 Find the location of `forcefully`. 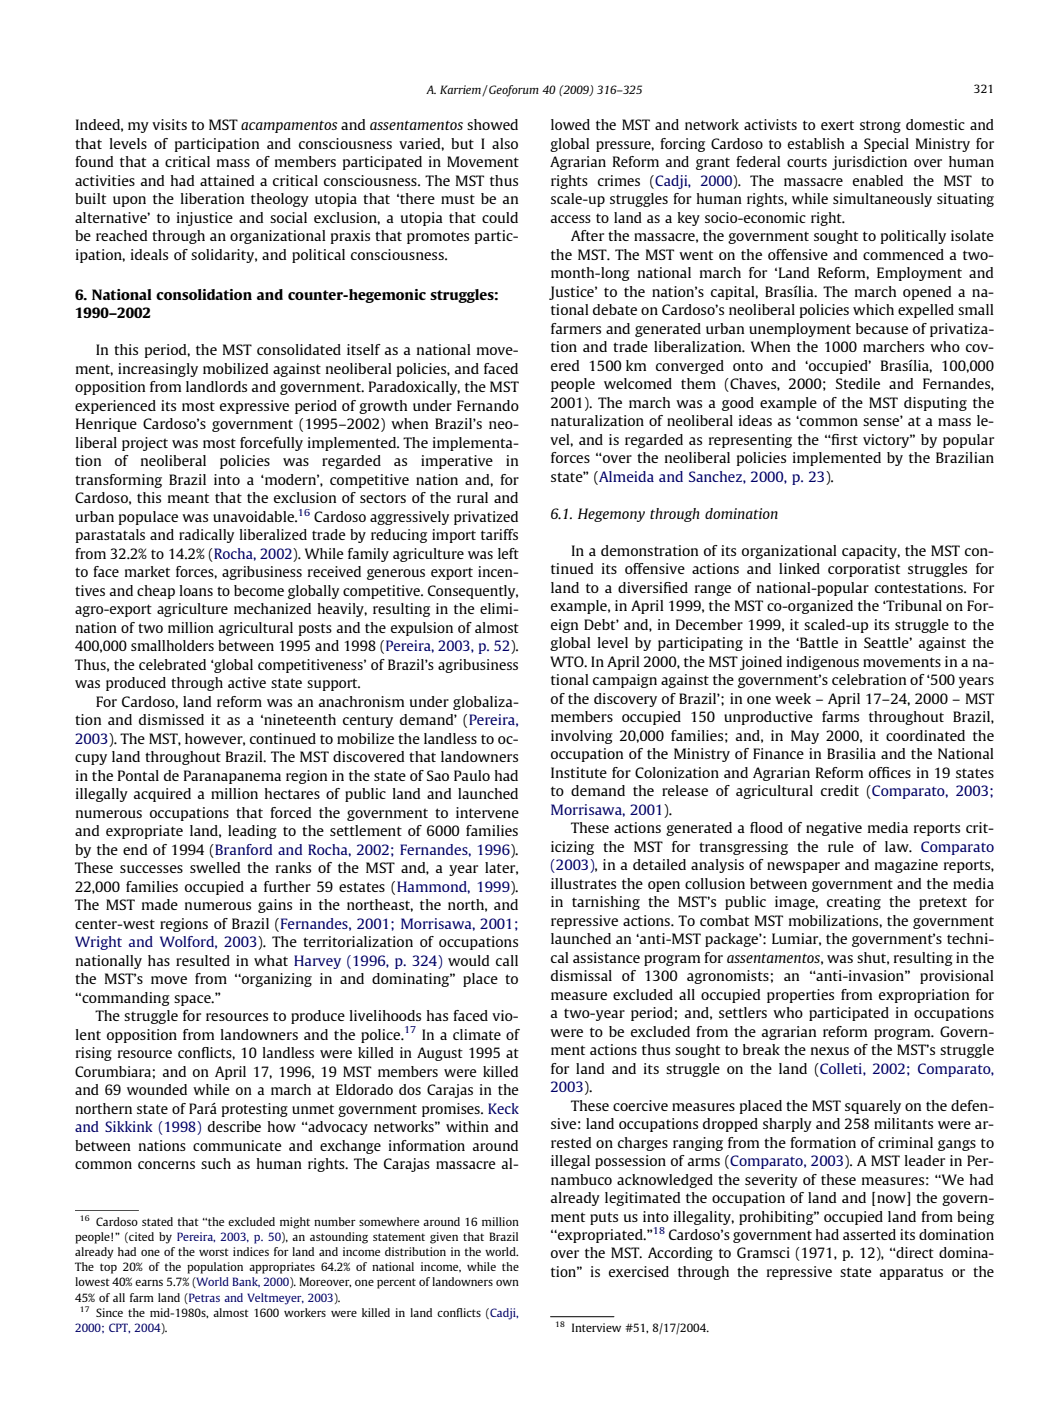

forcefully is located at coordinates (271, 444).
